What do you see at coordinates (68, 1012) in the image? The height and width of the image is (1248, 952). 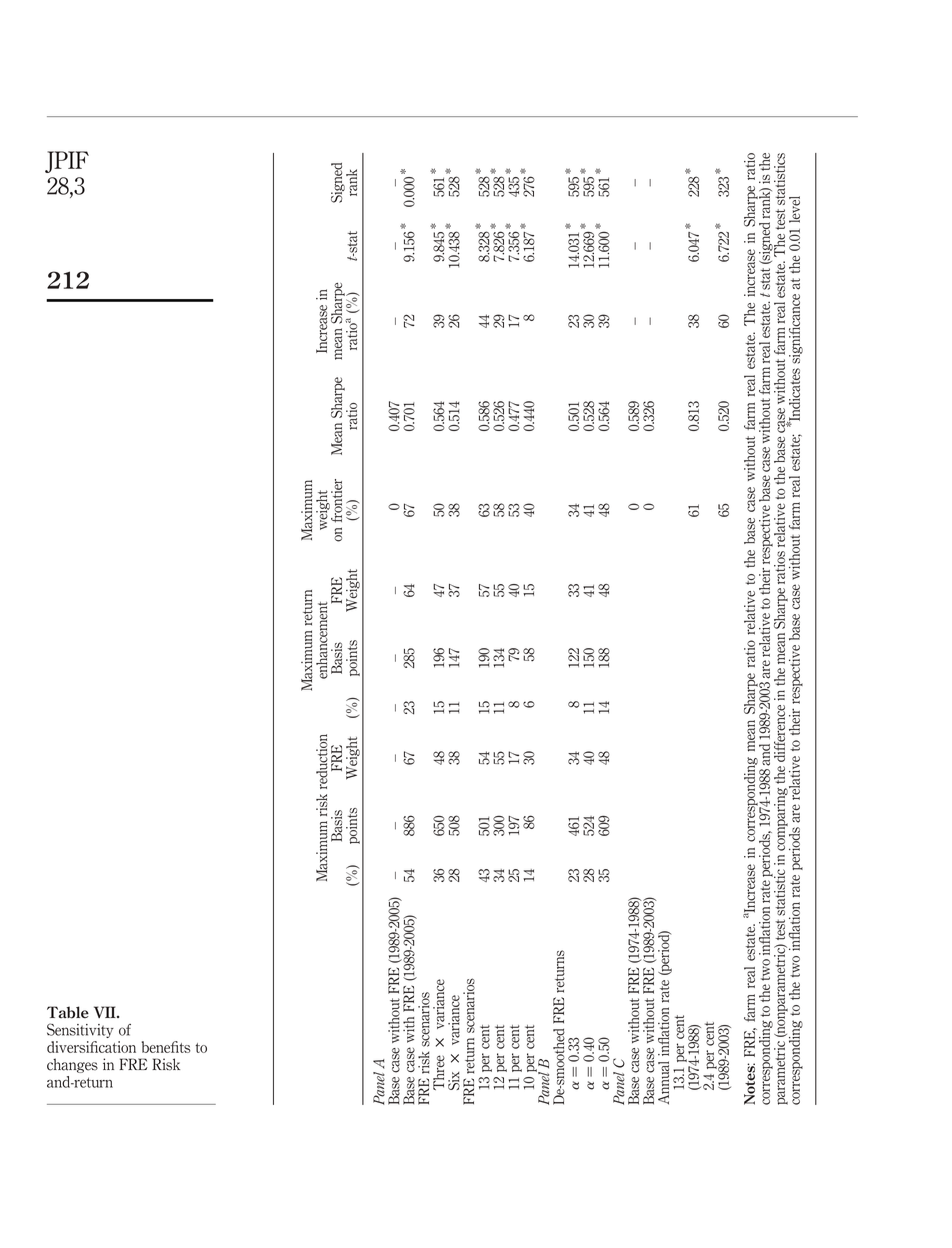 I see `Table` at bounding box center [68, 1012].
